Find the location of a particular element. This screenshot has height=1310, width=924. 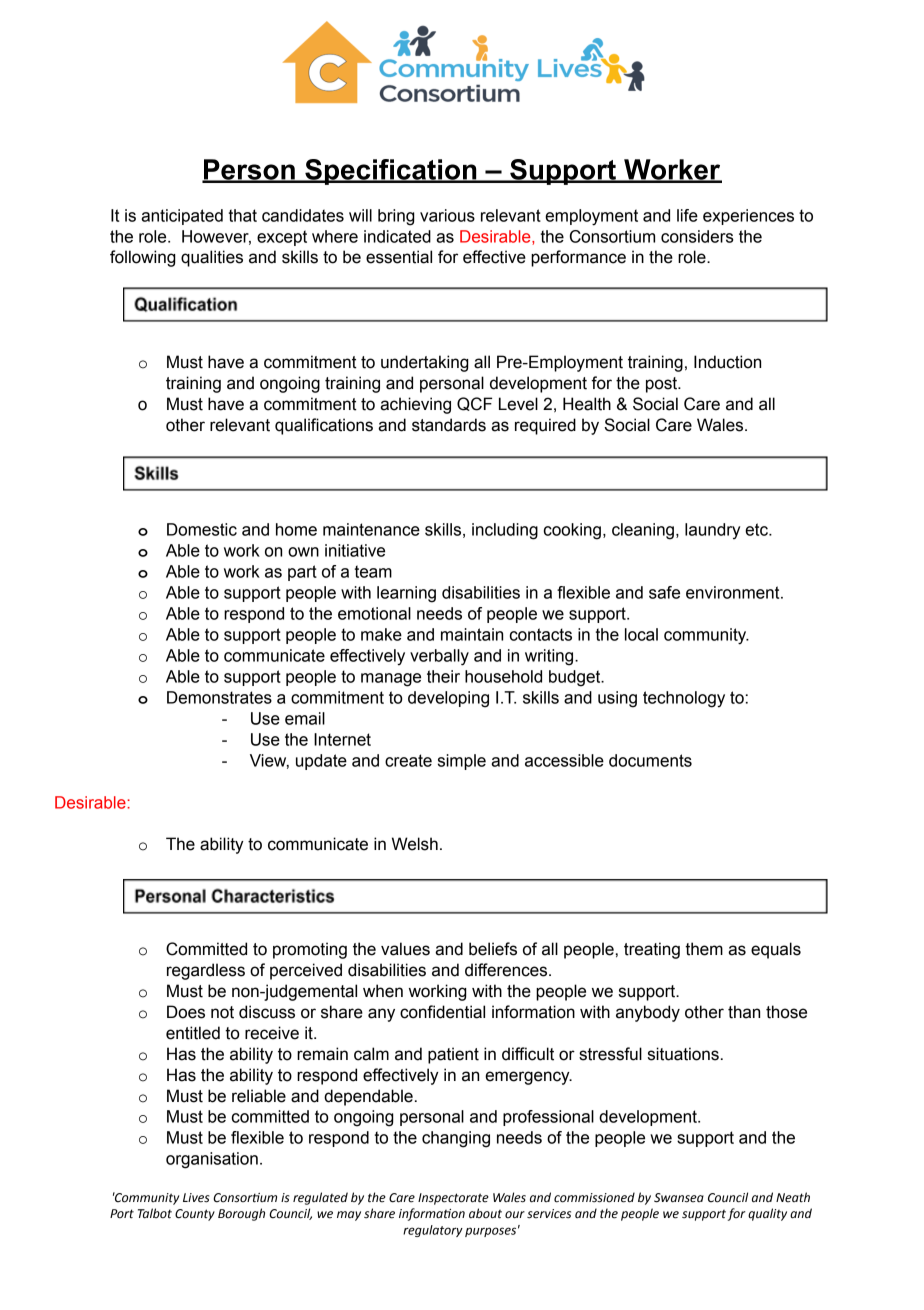

technology is located at coordinates (684, 699).
